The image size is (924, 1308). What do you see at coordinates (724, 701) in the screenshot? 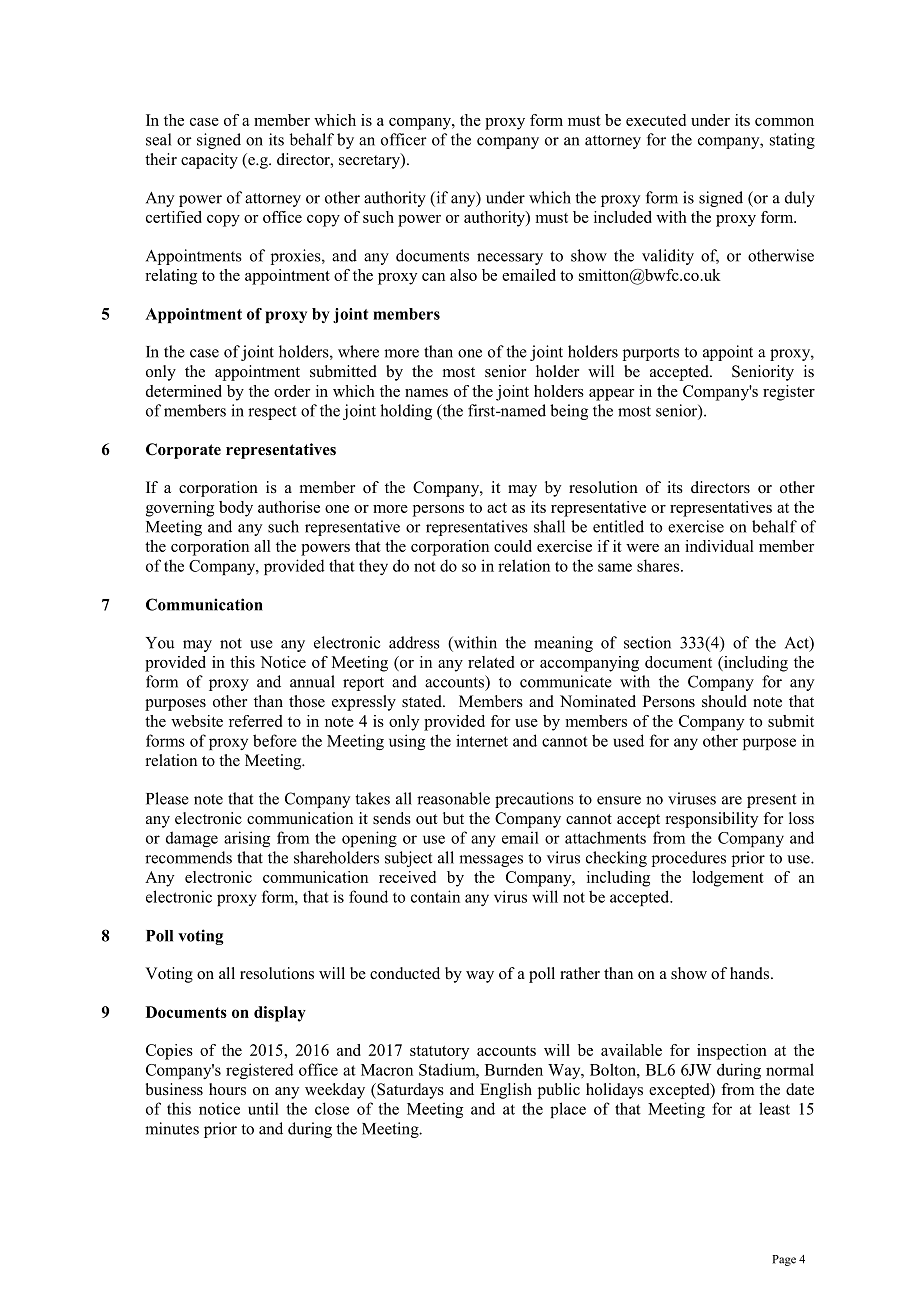
I see `should` at bounding box center [724, 701].
